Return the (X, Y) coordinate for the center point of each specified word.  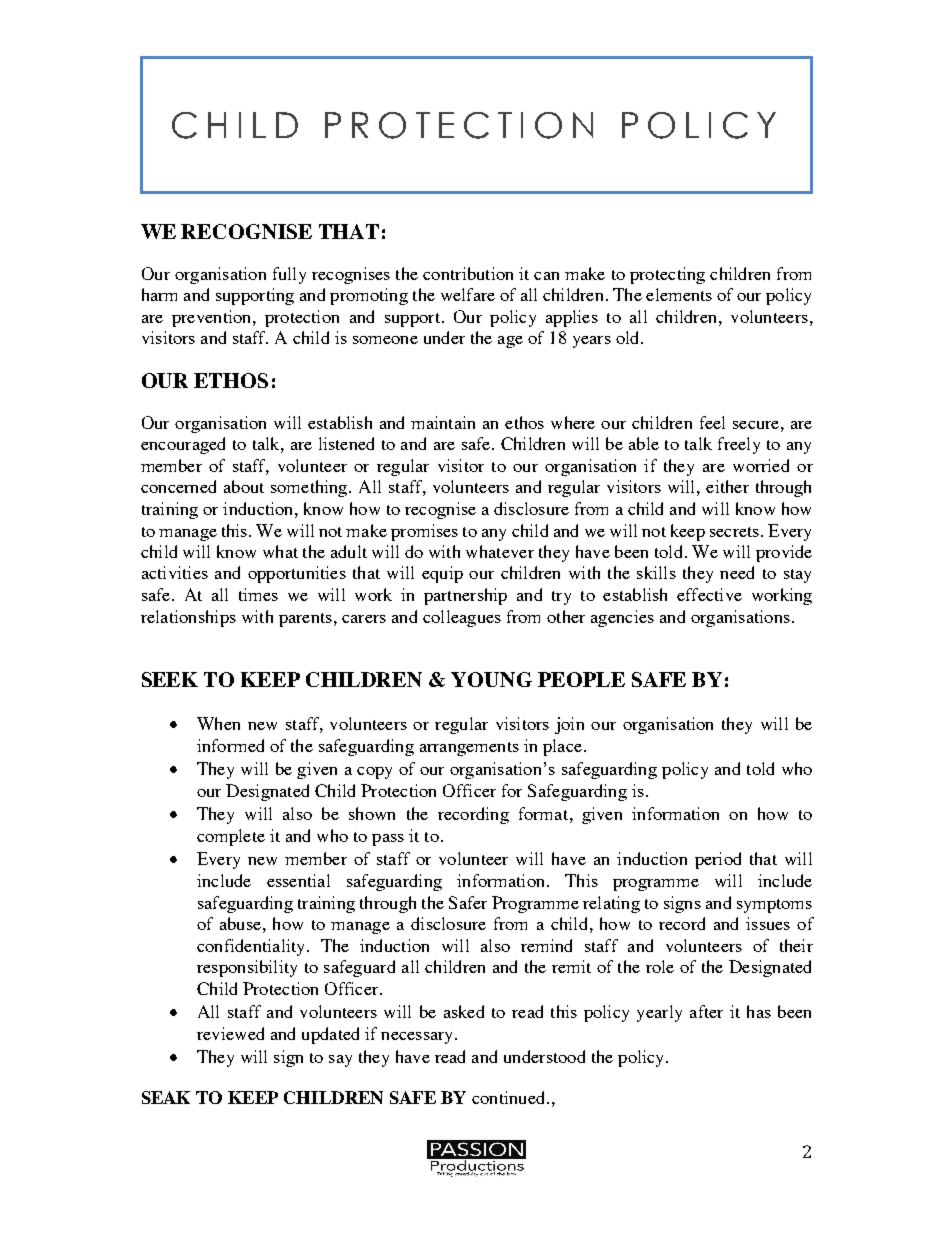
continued (510, 1097)
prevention (213, 318)
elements (679, 294)
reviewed (230, 1033)
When (218, 723)
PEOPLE (581, 679)
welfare (468, 294)
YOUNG (491, 679)
